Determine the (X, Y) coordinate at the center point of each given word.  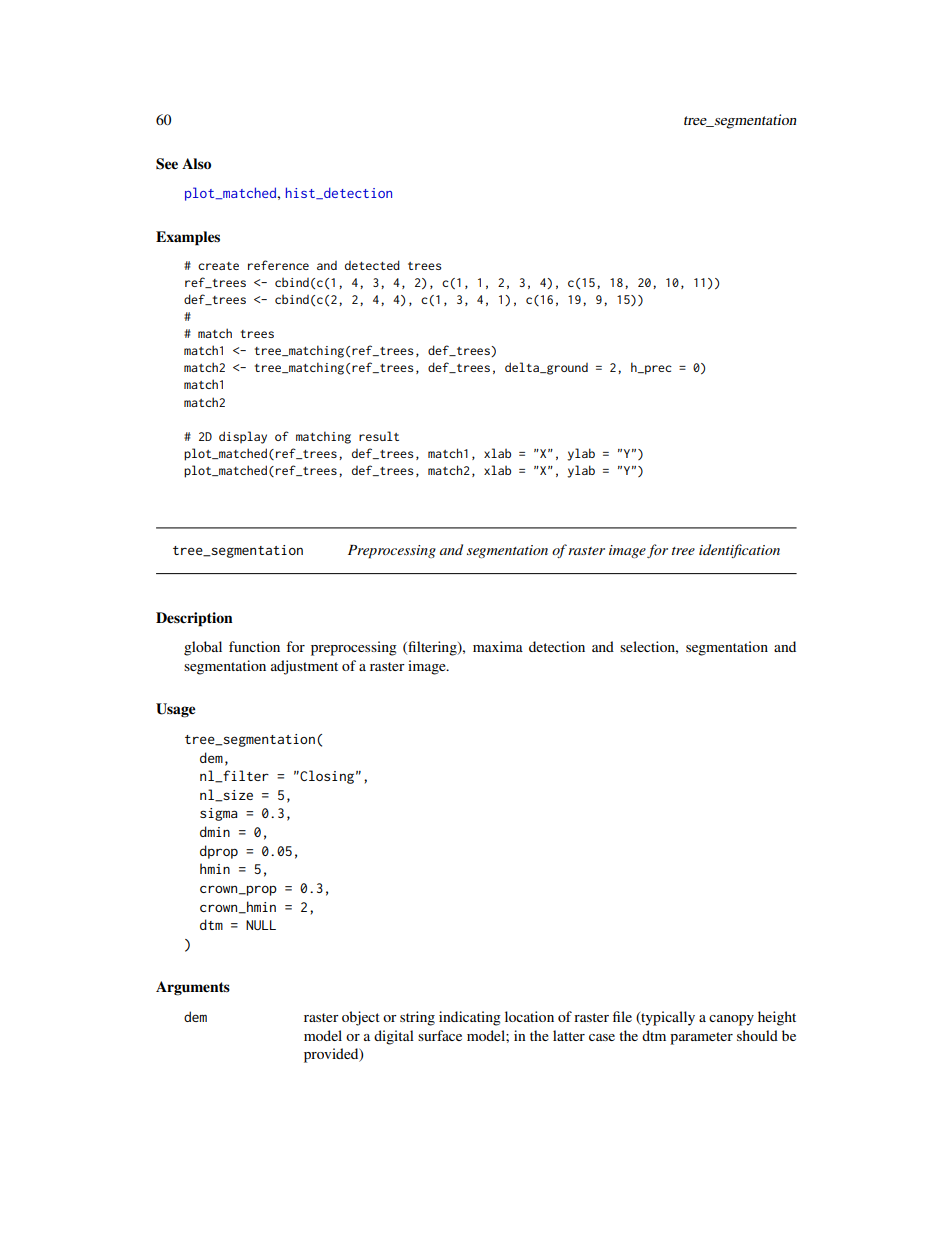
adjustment (304, 667)
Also (196, 164)
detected (372, 265)
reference (278, 265)
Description (194, 619)
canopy (731, 1020)
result (379, 436)
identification (739, 551)
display (243, 437)
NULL (261, 925)
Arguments (193, 988)
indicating (470, 1018)
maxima (498, 646)
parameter (701, 1038)
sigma (218, 814)
